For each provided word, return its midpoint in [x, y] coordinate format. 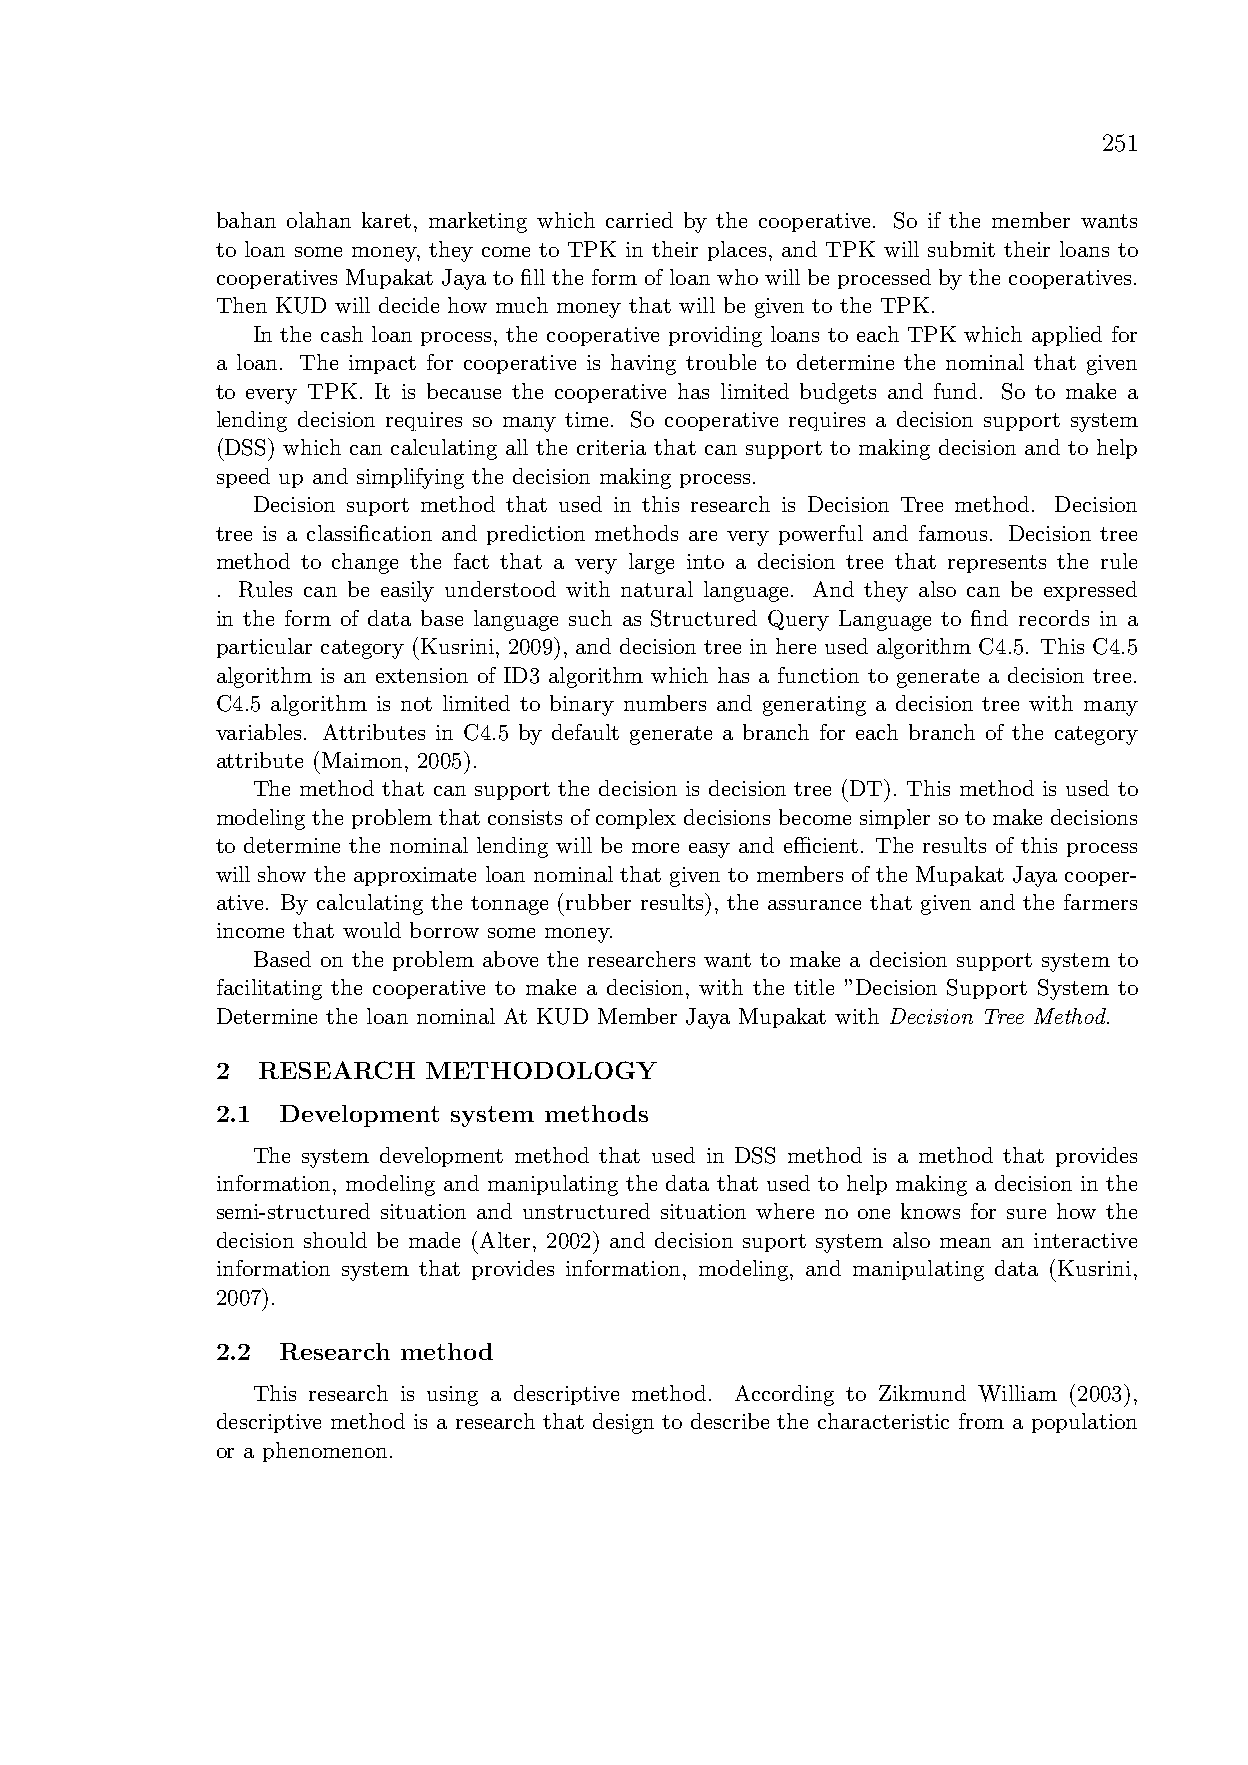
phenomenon [325, 1452]
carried [639, 220]
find [989, 618]
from [981, 1421]
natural [657, 589]
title [814, 987]
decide [409, 305]
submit [961, 249]
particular [264, 648]
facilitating [269, 989]
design [623, 1423]
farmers [1100, 902]
